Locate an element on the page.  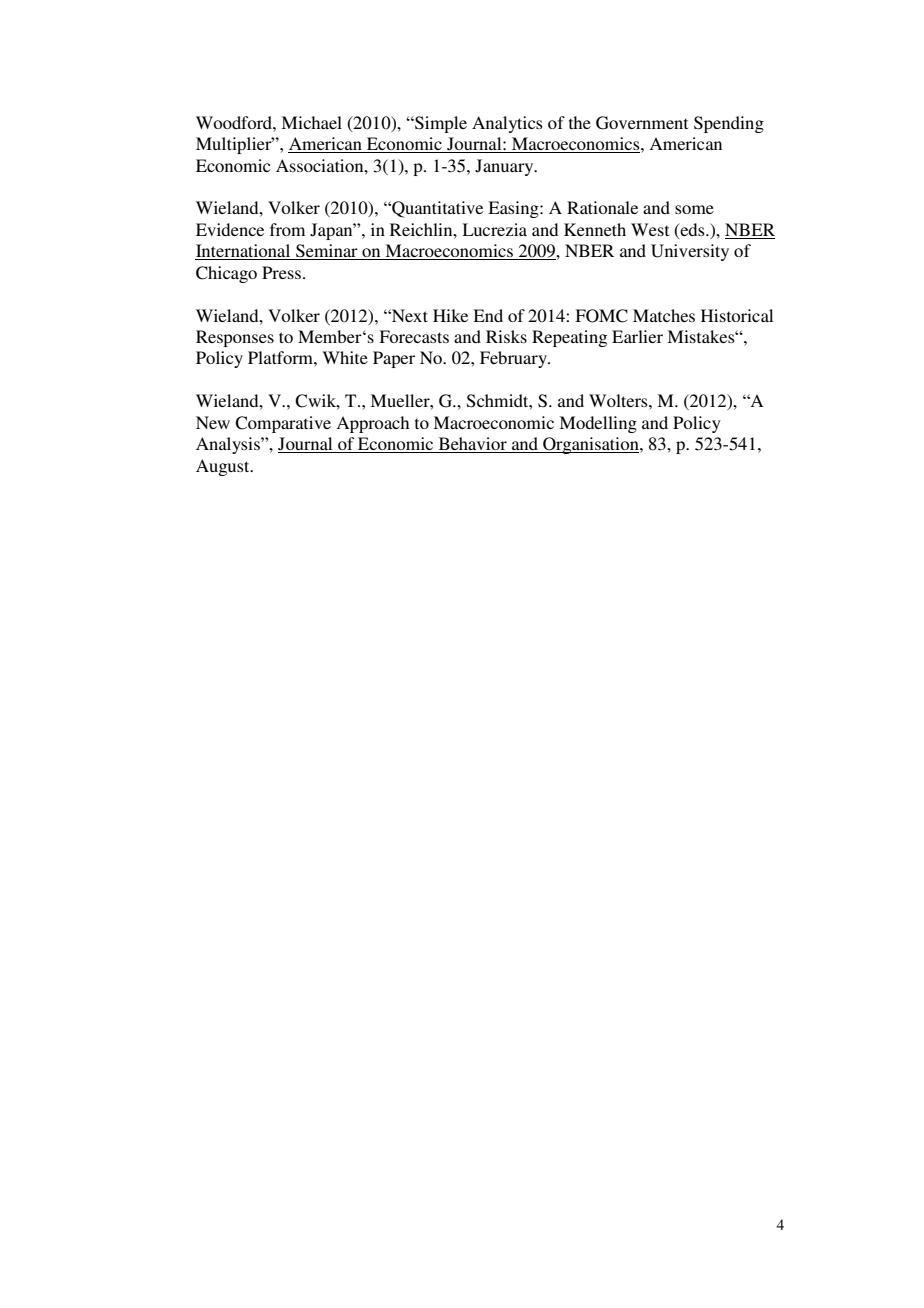
Analytics is located at coordinates (507, 124).
